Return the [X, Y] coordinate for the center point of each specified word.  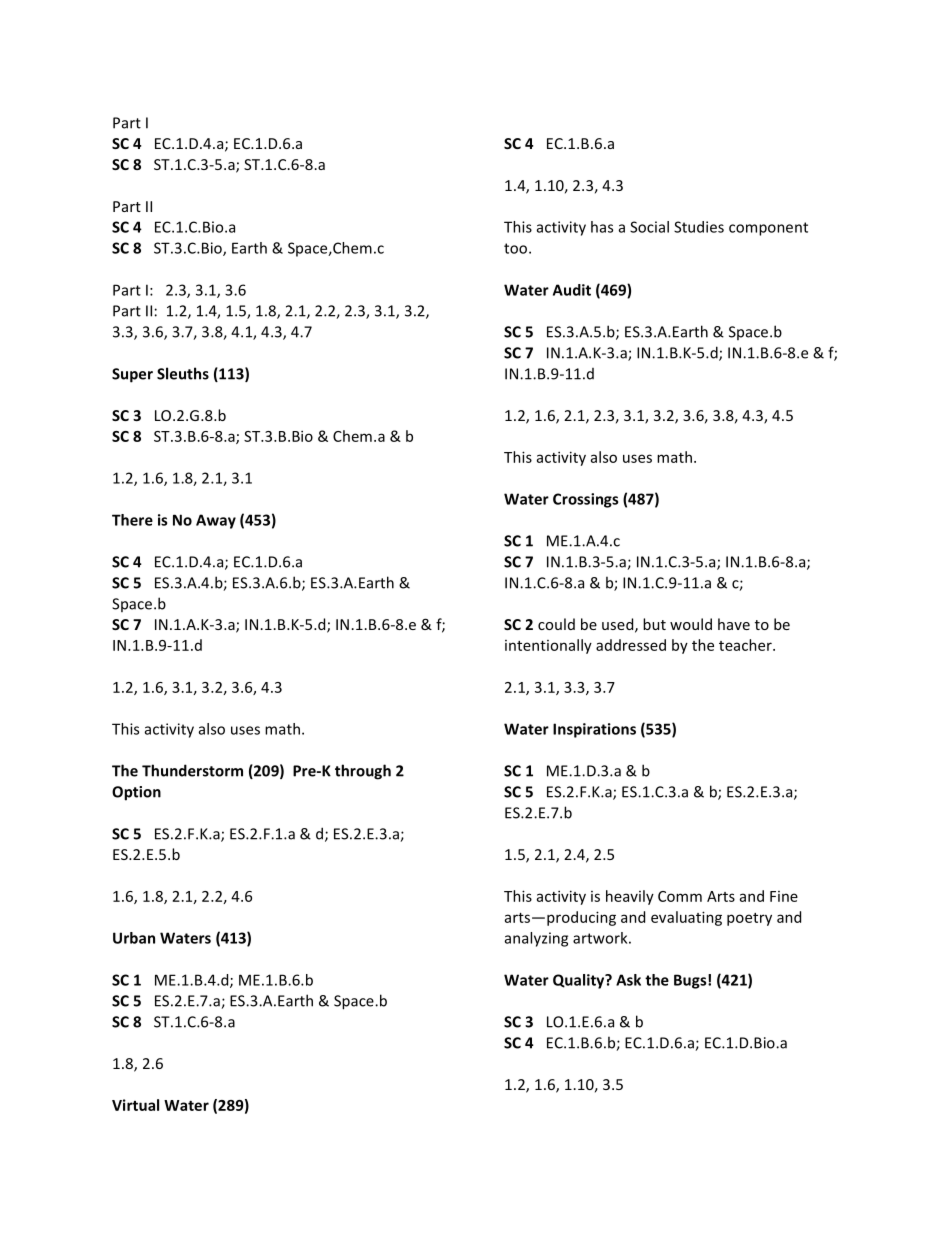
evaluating [686, 918]
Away [216, 521]
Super [132, 375]
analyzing [536, 939]
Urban [134, 938]
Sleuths [183, 373]
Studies [699, 227]
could [556, 624]
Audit [572, 290]
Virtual [135, 1105]
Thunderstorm [192, 770]
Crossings [585, 500]
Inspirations [594, 730]
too [517, 248]
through [363, 772]
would [691, 624]
